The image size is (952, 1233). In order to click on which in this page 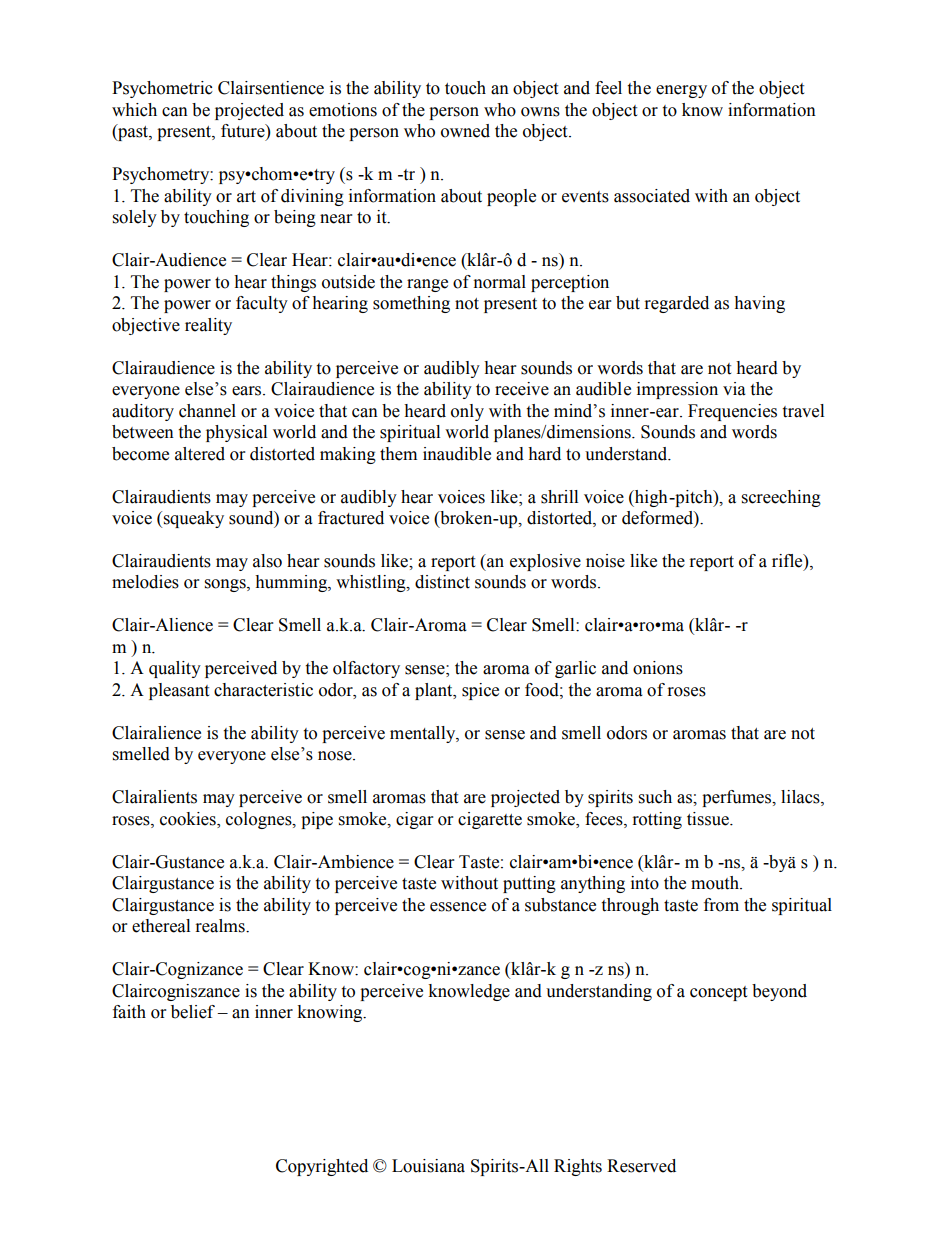, I will do `click(134, 110)`.
